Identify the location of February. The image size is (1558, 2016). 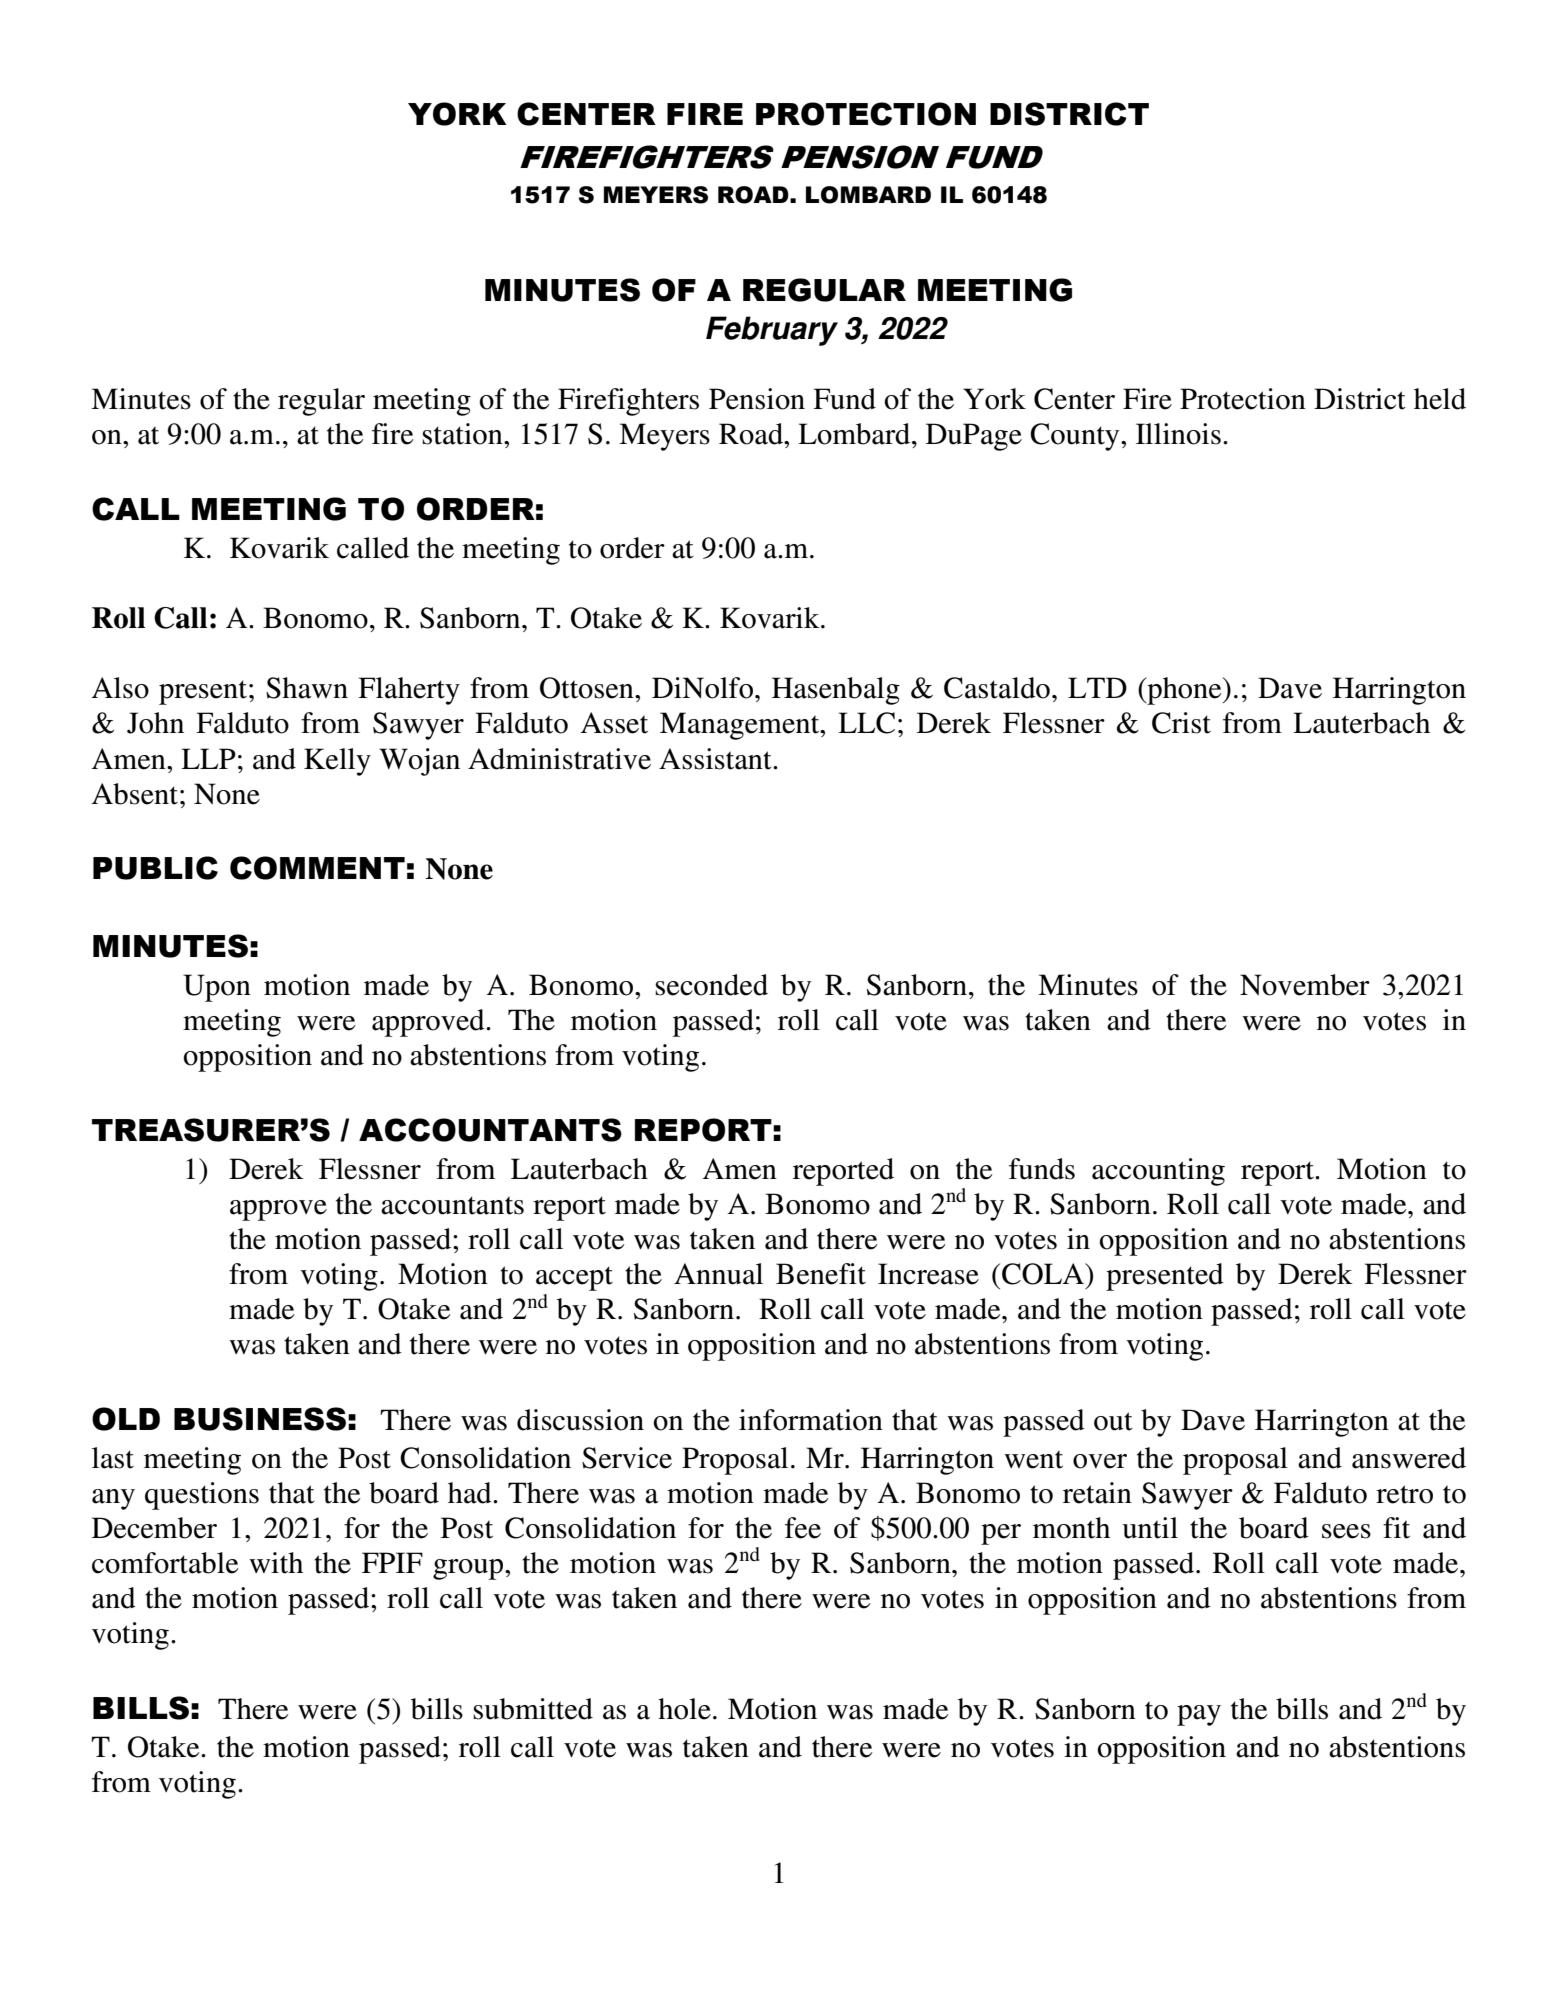
(772, 331).
